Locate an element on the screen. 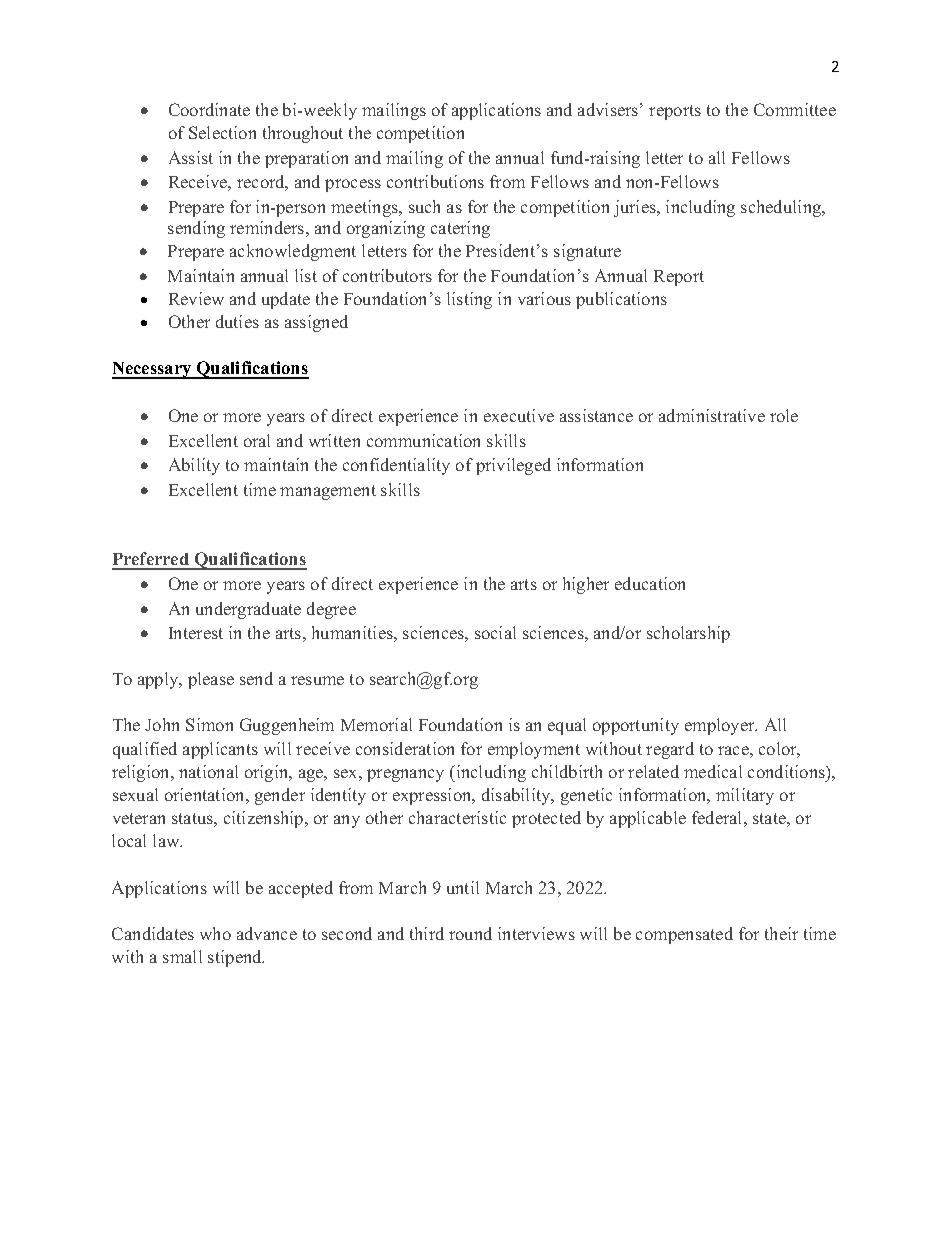  Committee is located at coordinates (795, 109).
